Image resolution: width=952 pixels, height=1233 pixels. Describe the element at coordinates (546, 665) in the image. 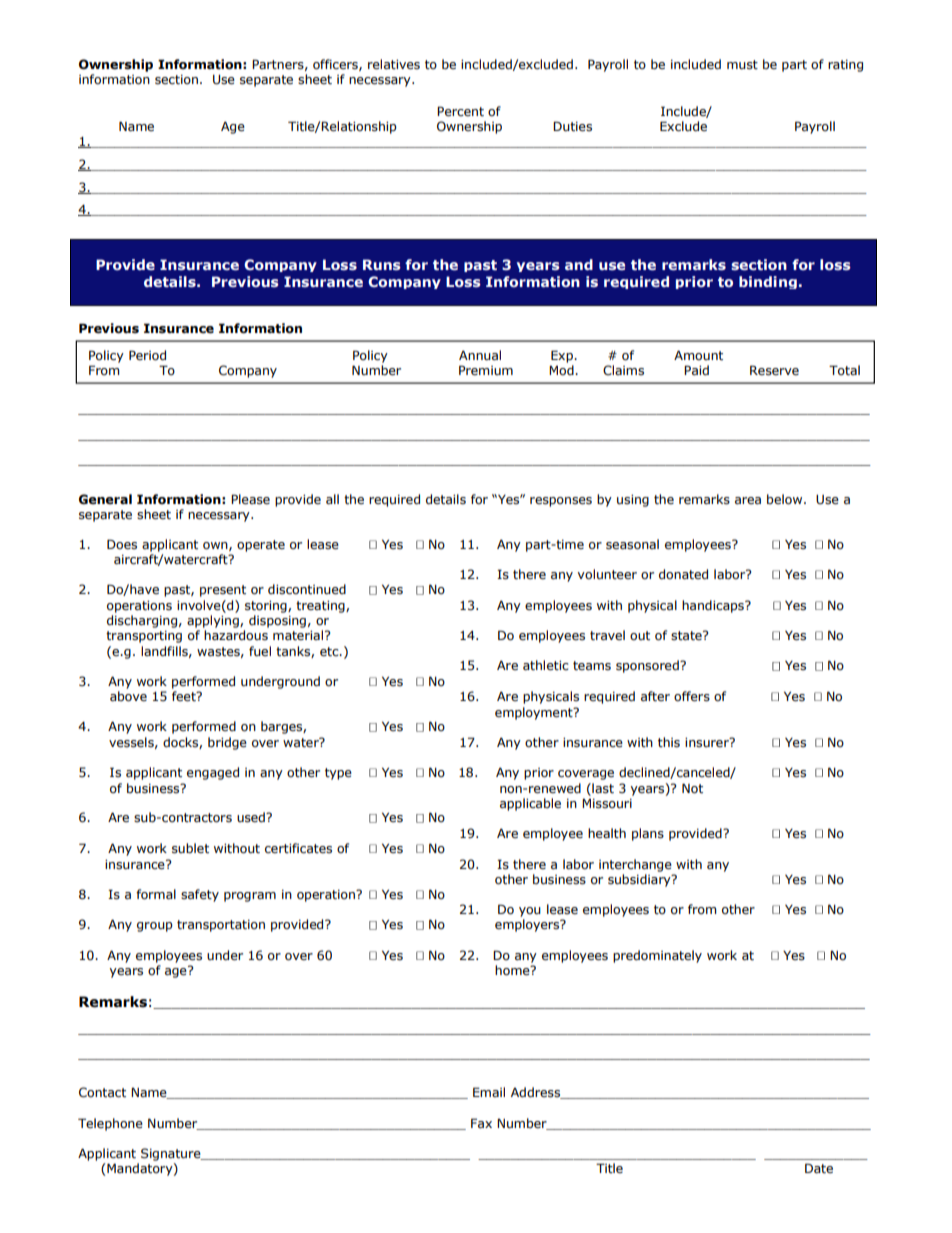

I see `athletic` at that location.
